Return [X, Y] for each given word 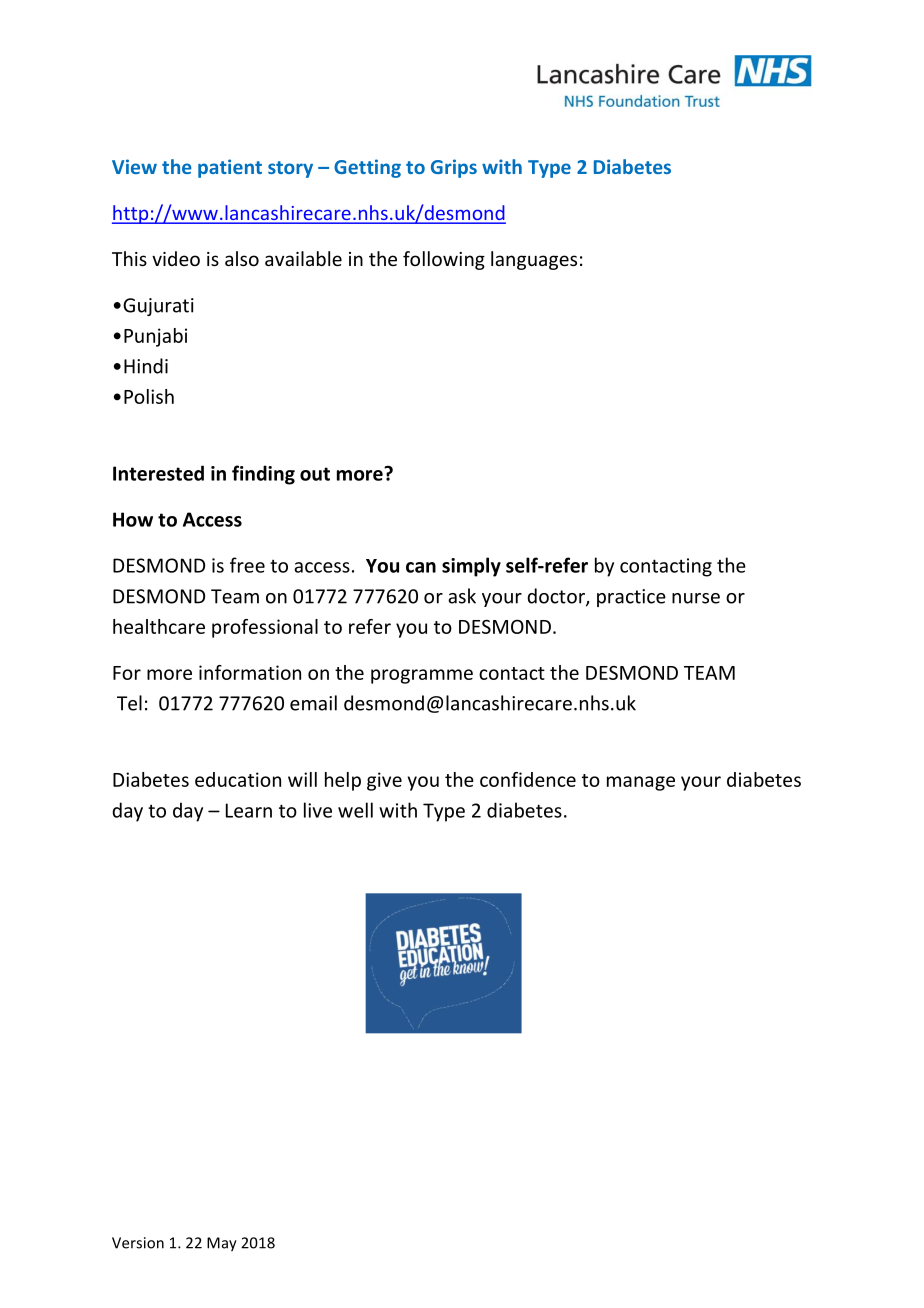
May [222, 1244]
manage [641, 783]
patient [230, 168]
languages [534, 260]
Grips [454, 168]
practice [631, 598]
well [355, 810]
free [247, 565]
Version [138, 1243]
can [421, 567]
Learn [249, 810]
